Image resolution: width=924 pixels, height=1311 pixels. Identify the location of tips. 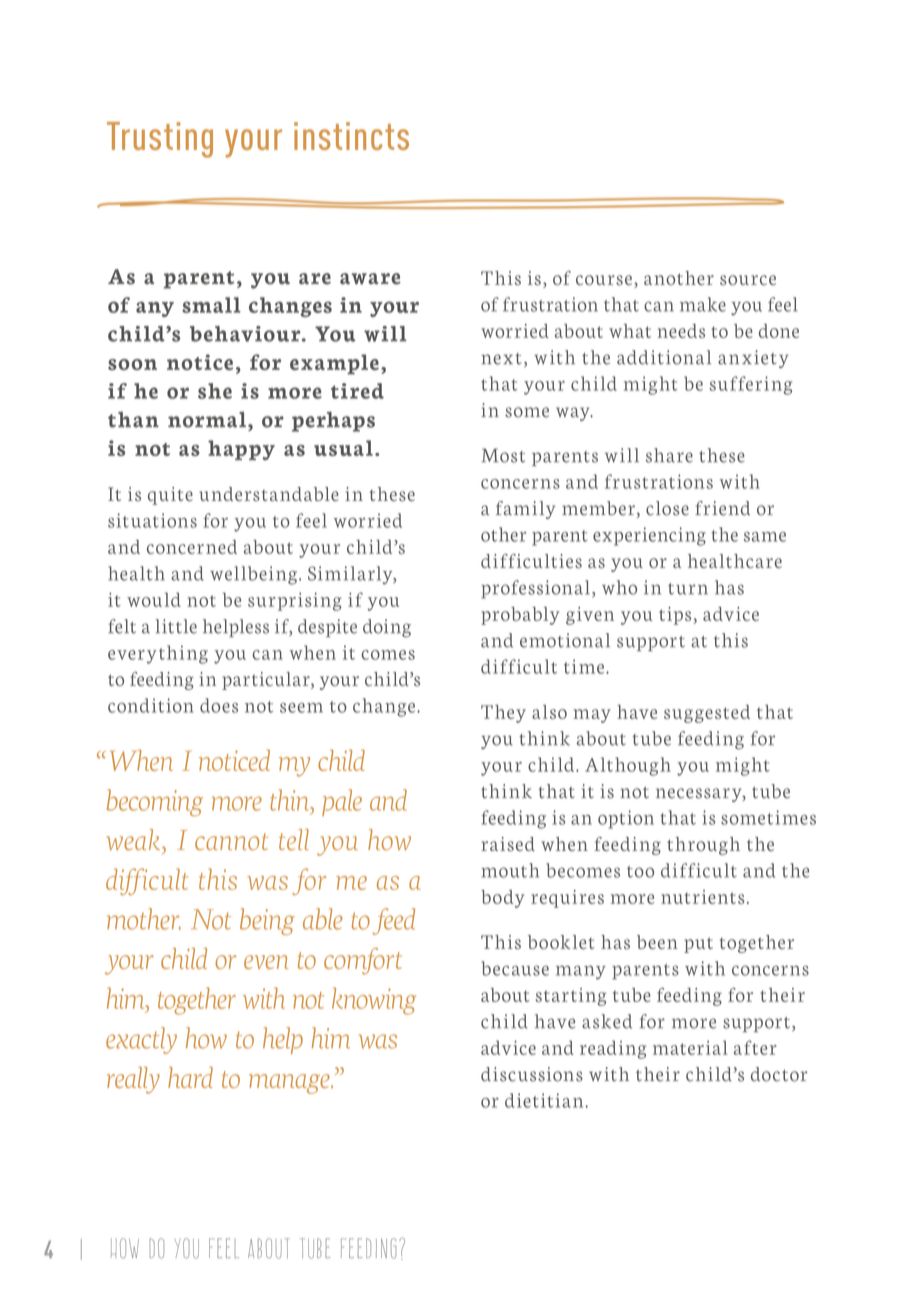
(676, 616).
